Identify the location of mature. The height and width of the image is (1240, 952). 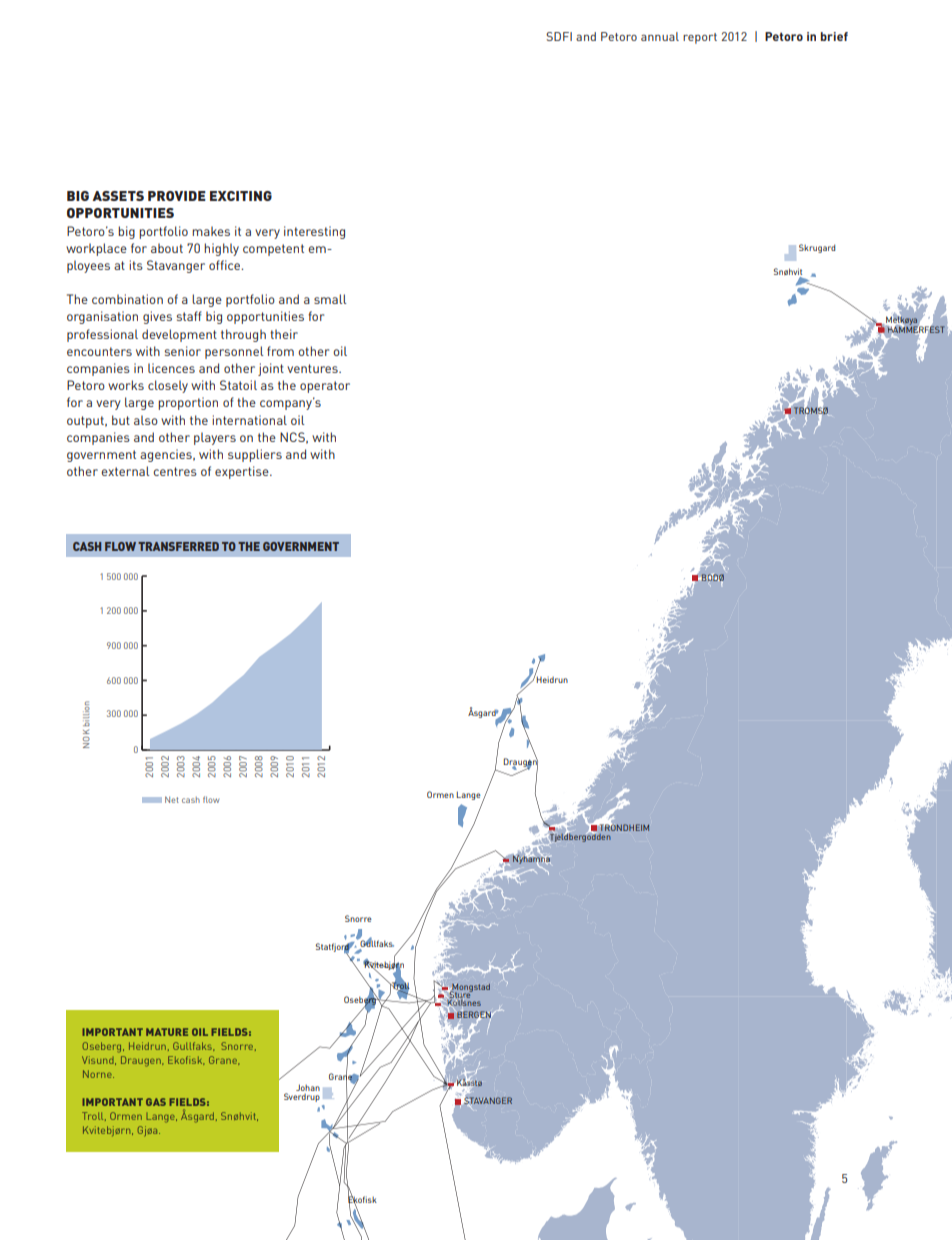
(167, 1032).
